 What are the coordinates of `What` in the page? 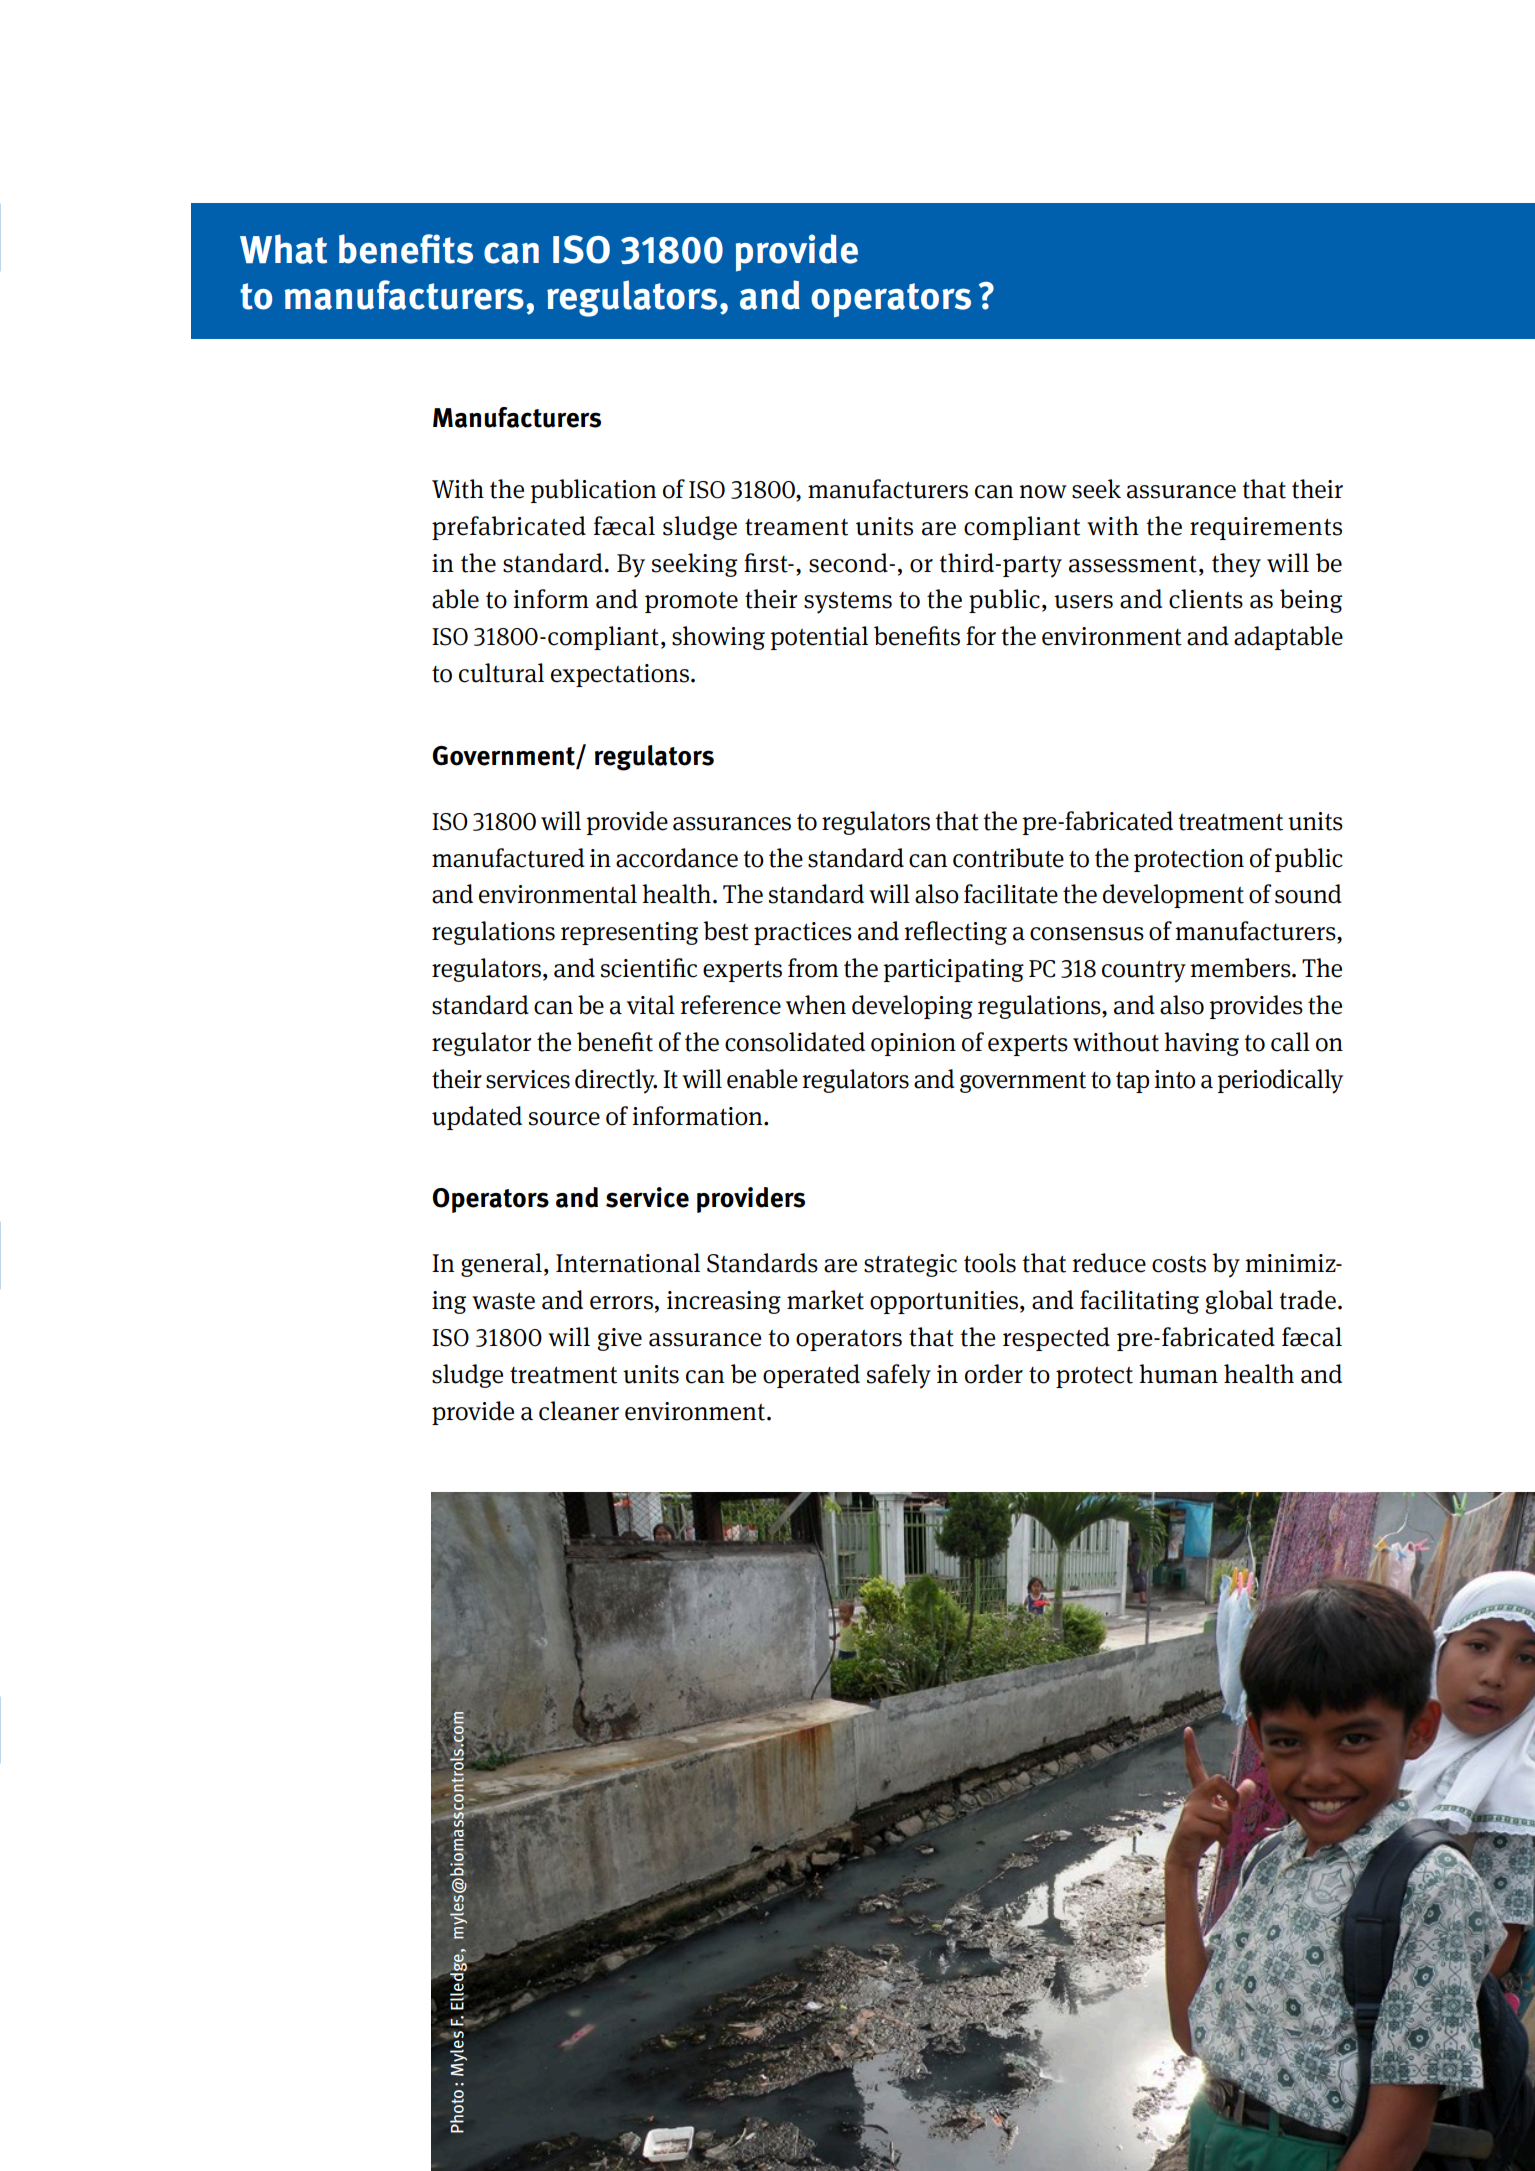 It's located at (283, 249).
